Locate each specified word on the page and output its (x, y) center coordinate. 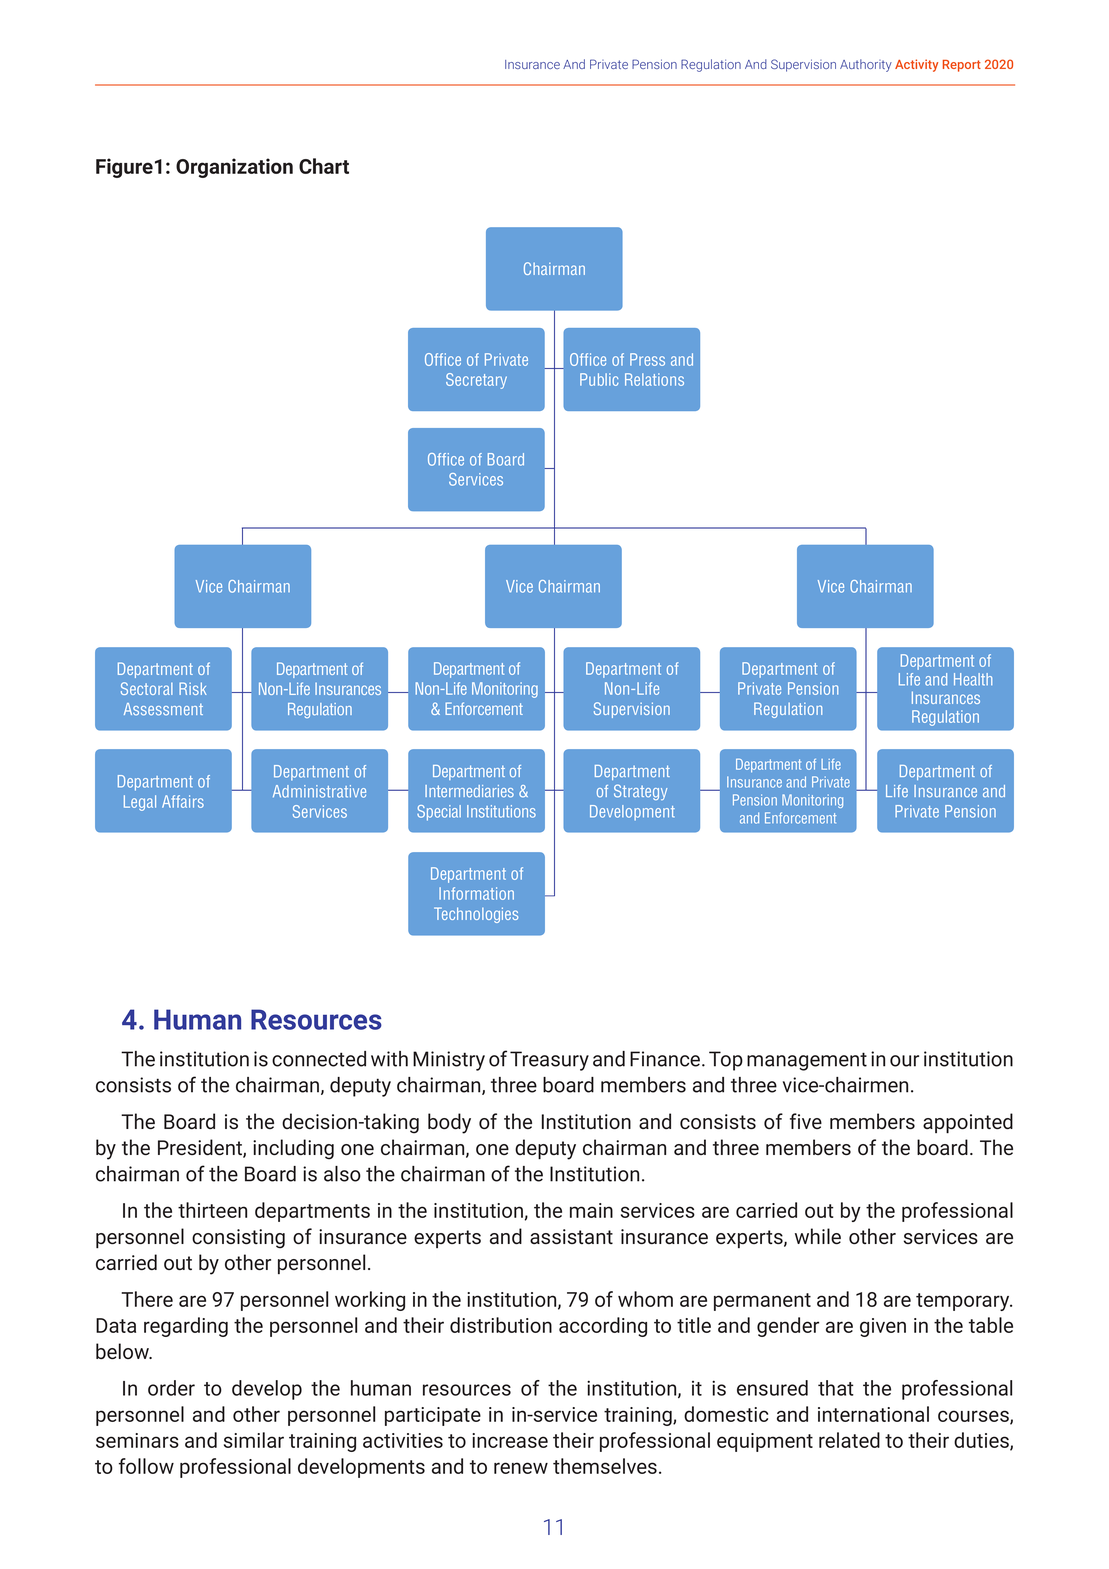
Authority (866, 65)
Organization (234, 168)
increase (510, 1440)
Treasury (549, 1061)
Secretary (476, 381)
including (293, 1149)
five (806, 1121)
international (873, 1414)
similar (254, 1440)
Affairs (183, 801)
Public (599, 379)
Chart (324, 166)
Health (973, 679)
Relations (654, 379)
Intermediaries (469, 791)
